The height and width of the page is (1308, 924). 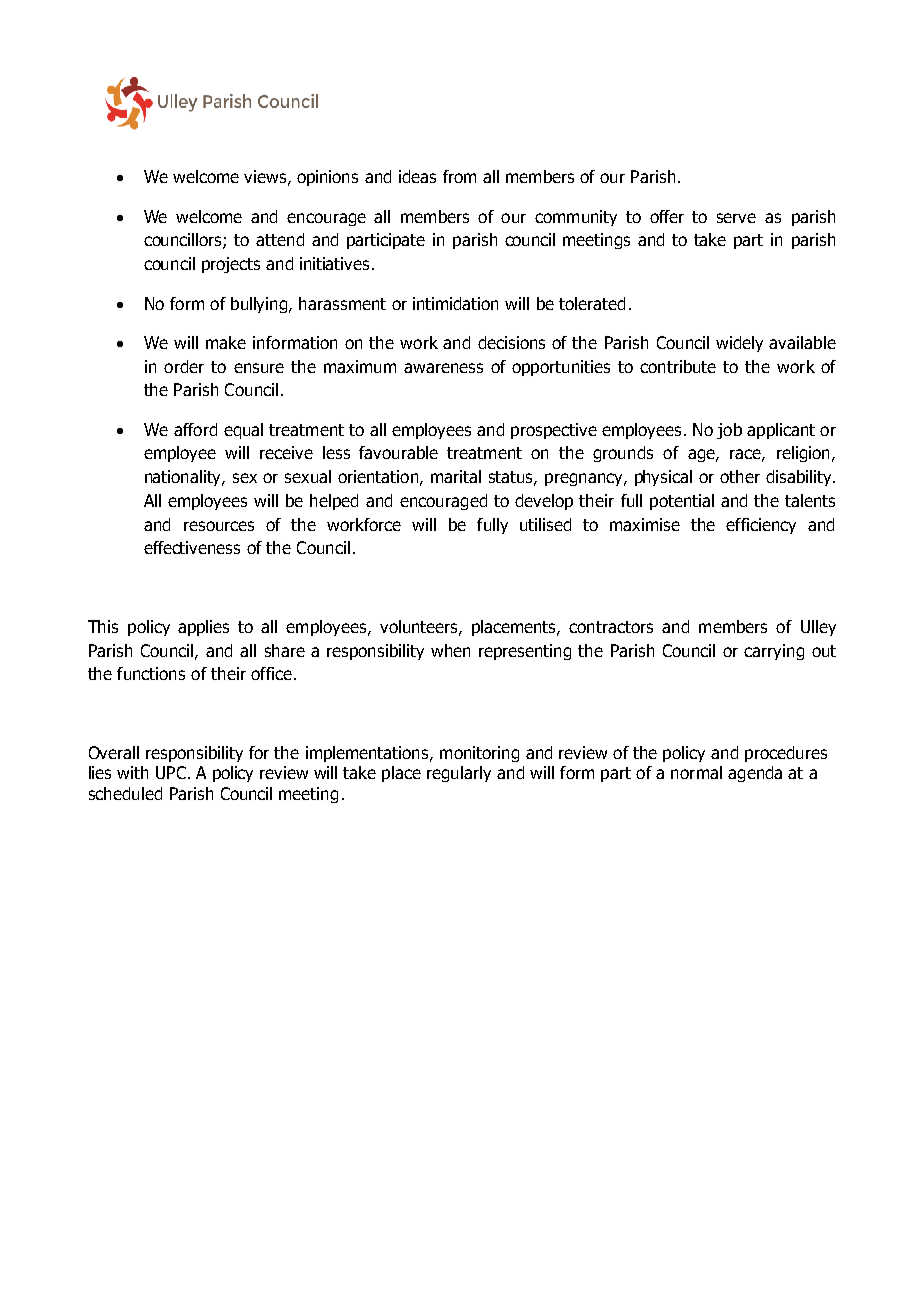 I want to click on when, so click(x=450, y=650).
